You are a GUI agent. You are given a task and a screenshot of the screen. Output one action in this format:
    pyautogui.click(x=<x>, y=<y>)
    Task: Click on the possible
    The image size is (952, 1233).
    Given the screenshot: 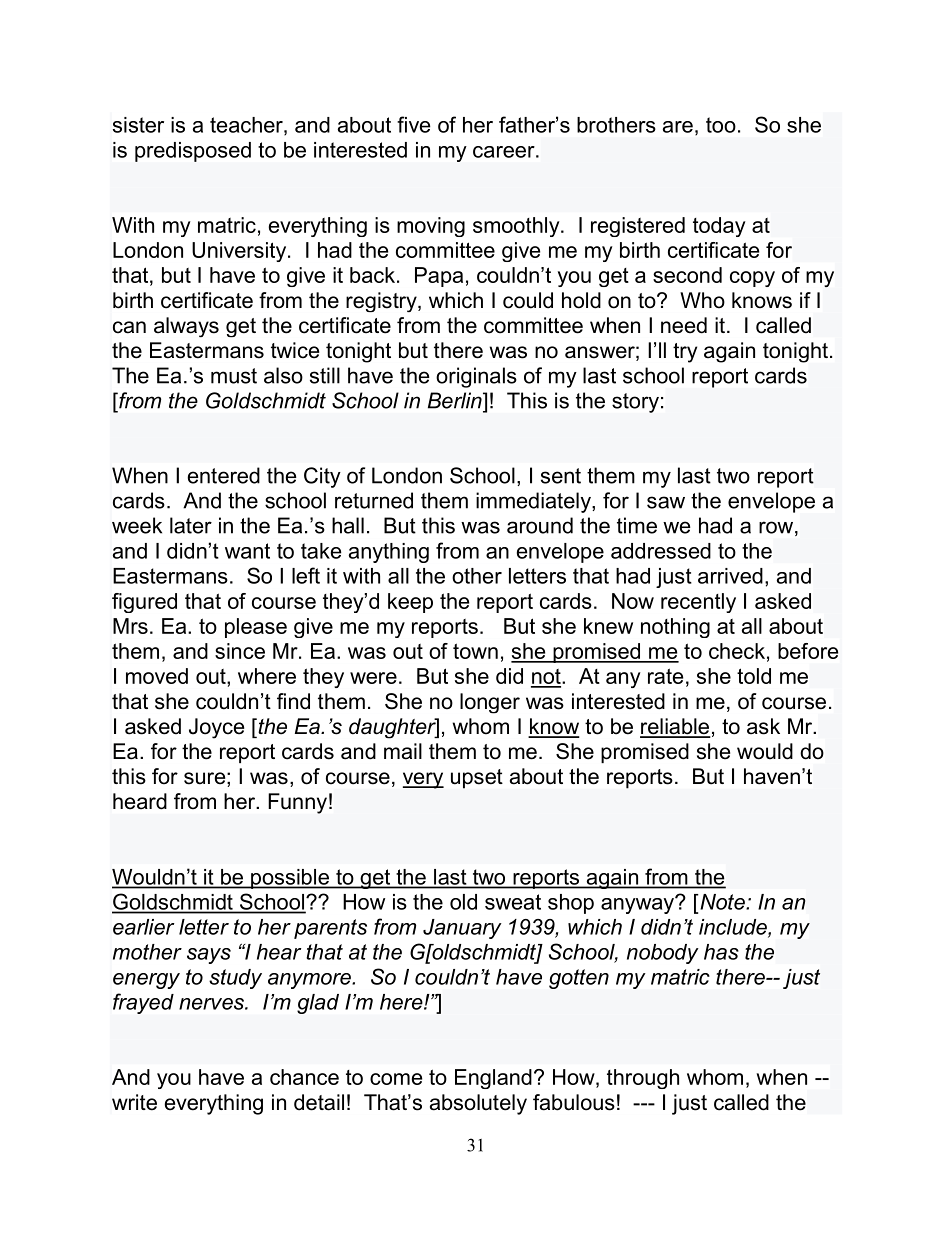 What is the action you would take?
    pyautogui.click(x=290, y=879)
